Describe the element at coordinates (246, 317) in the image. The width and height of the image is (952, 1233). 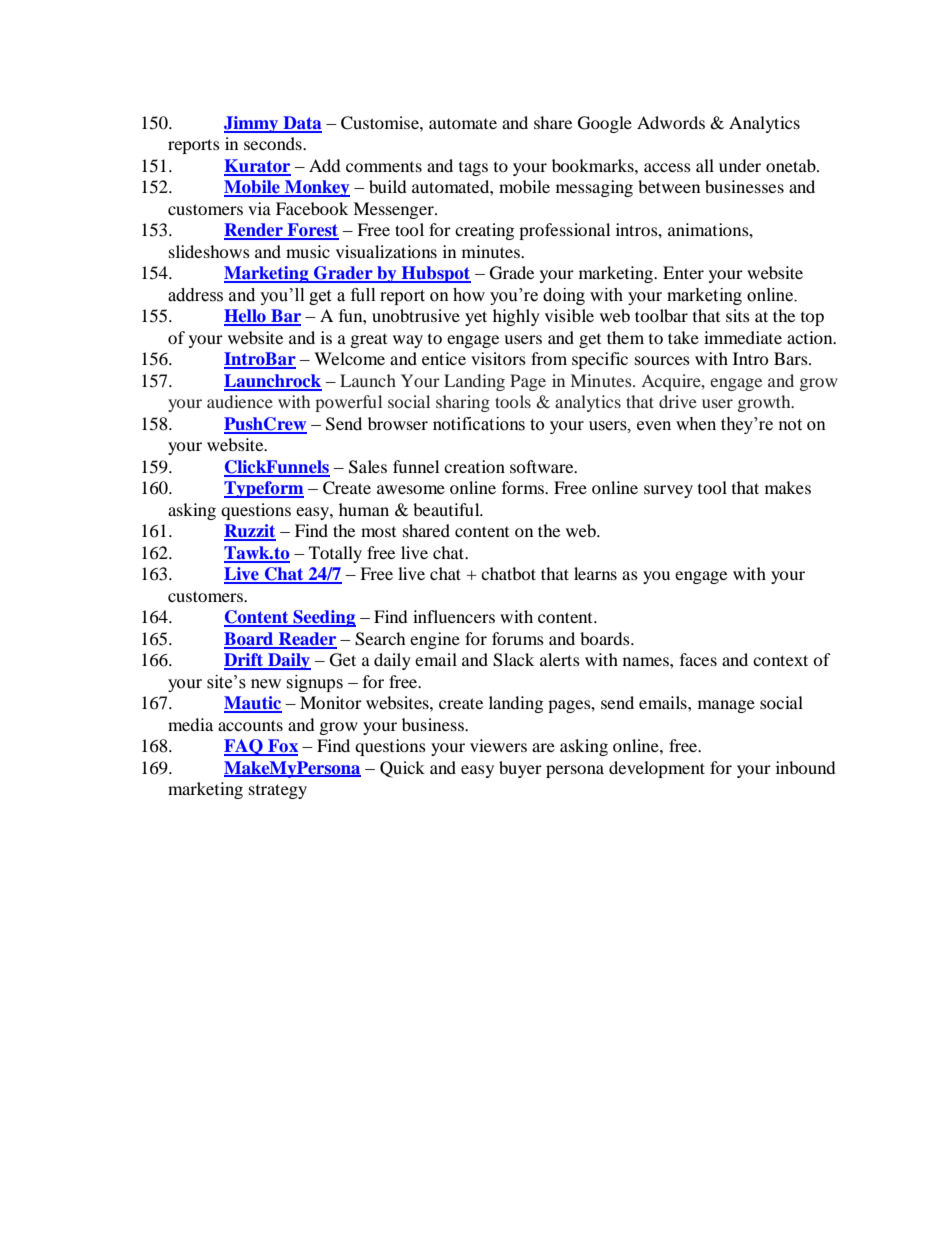
I see `Hello` at that location.
